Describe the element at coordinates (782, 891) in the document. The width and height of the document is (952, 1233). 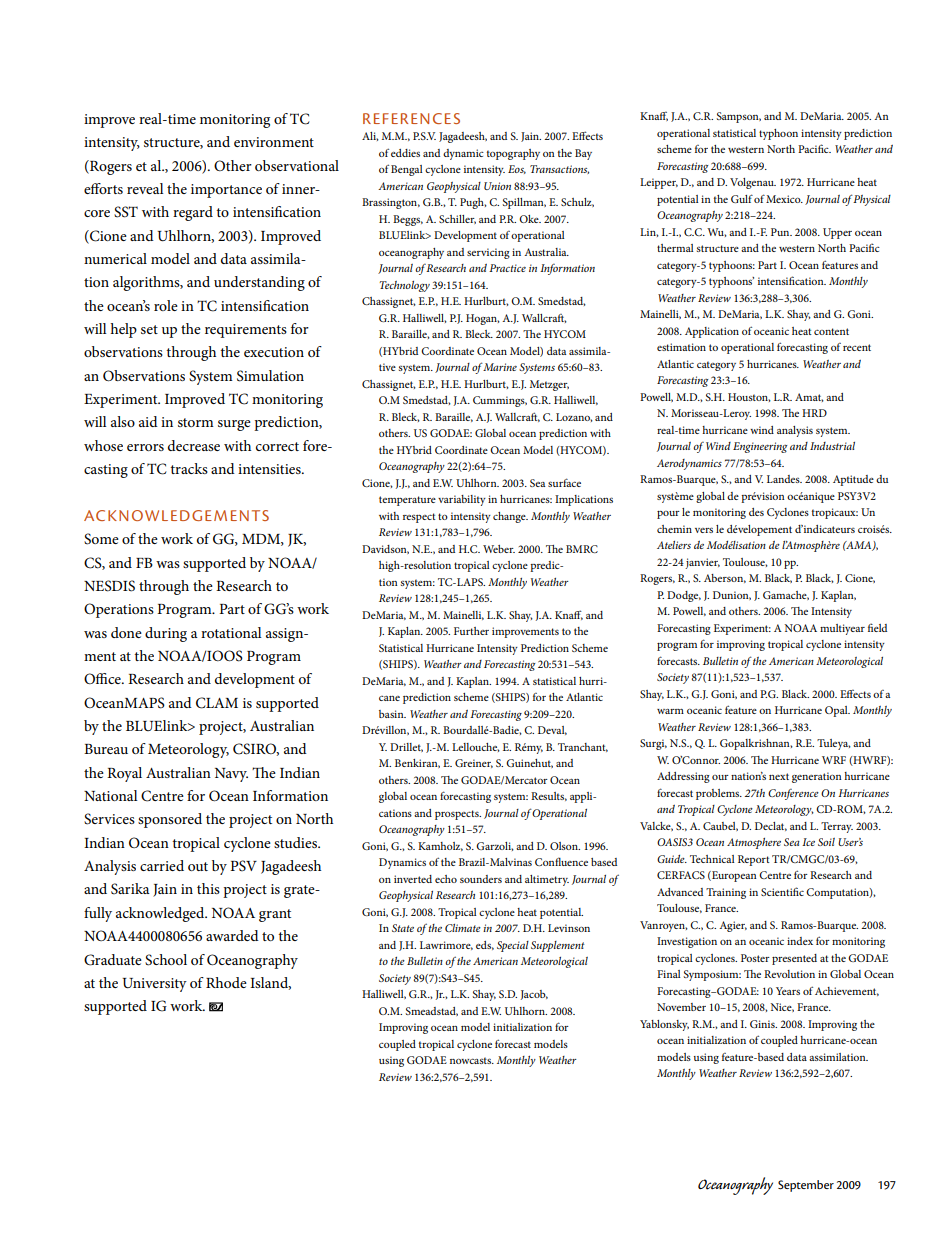
I see `Scientific` at that location.
